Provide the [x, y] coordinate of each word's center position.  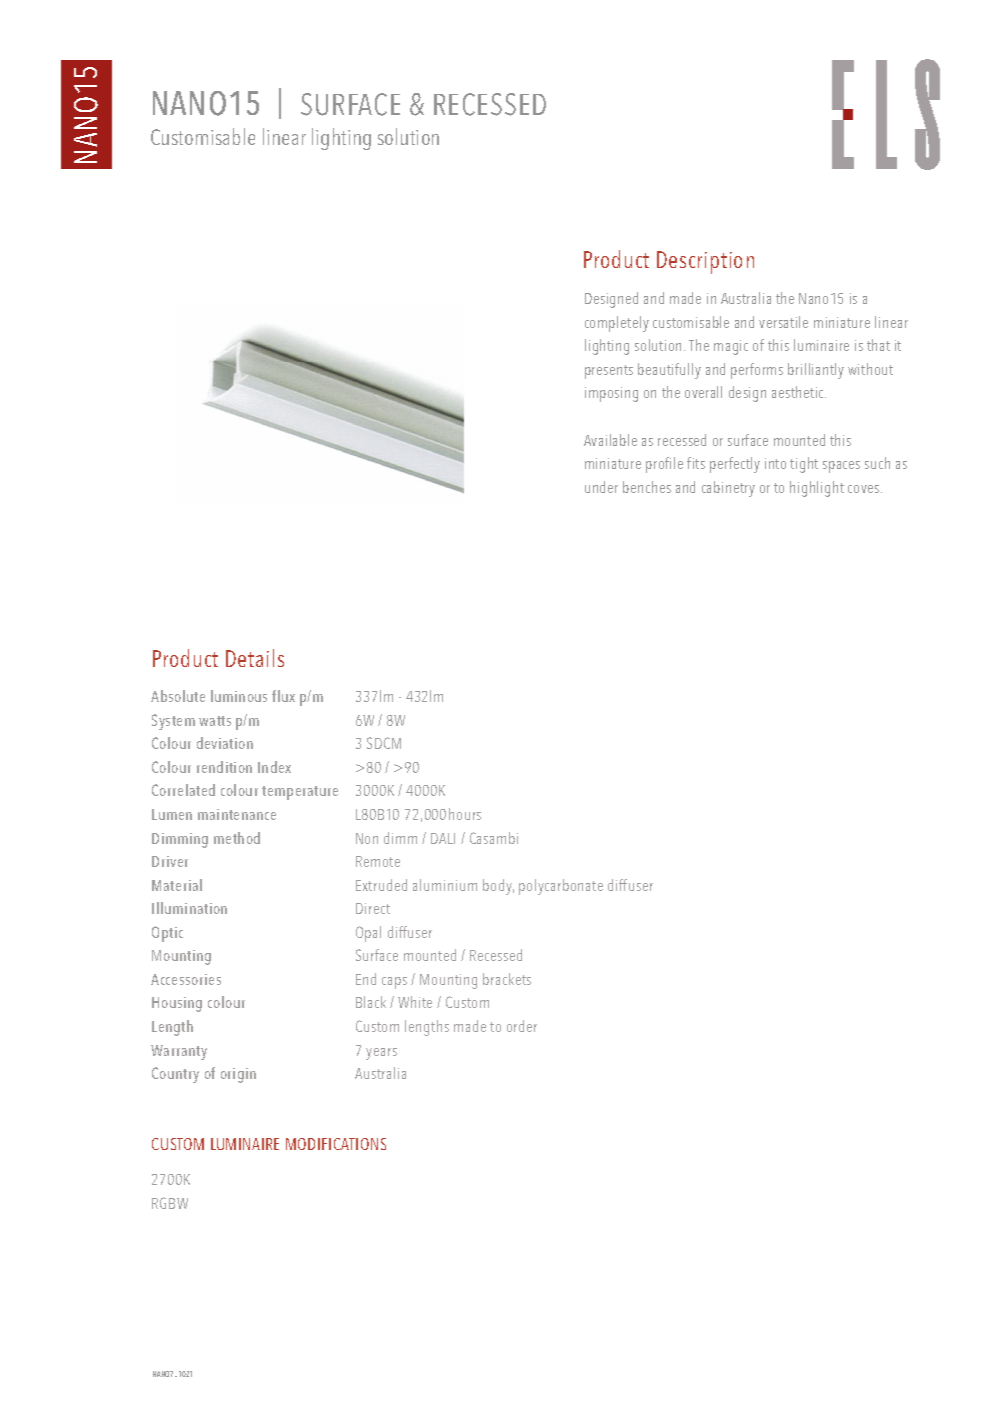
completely [617, 324]
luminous [239, 696]
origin [238, 1075]
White [415, 1002]
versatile [783, 322]
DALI [443, 838]
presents [609, 372]
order [522, 1026]
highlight [817, 489]
